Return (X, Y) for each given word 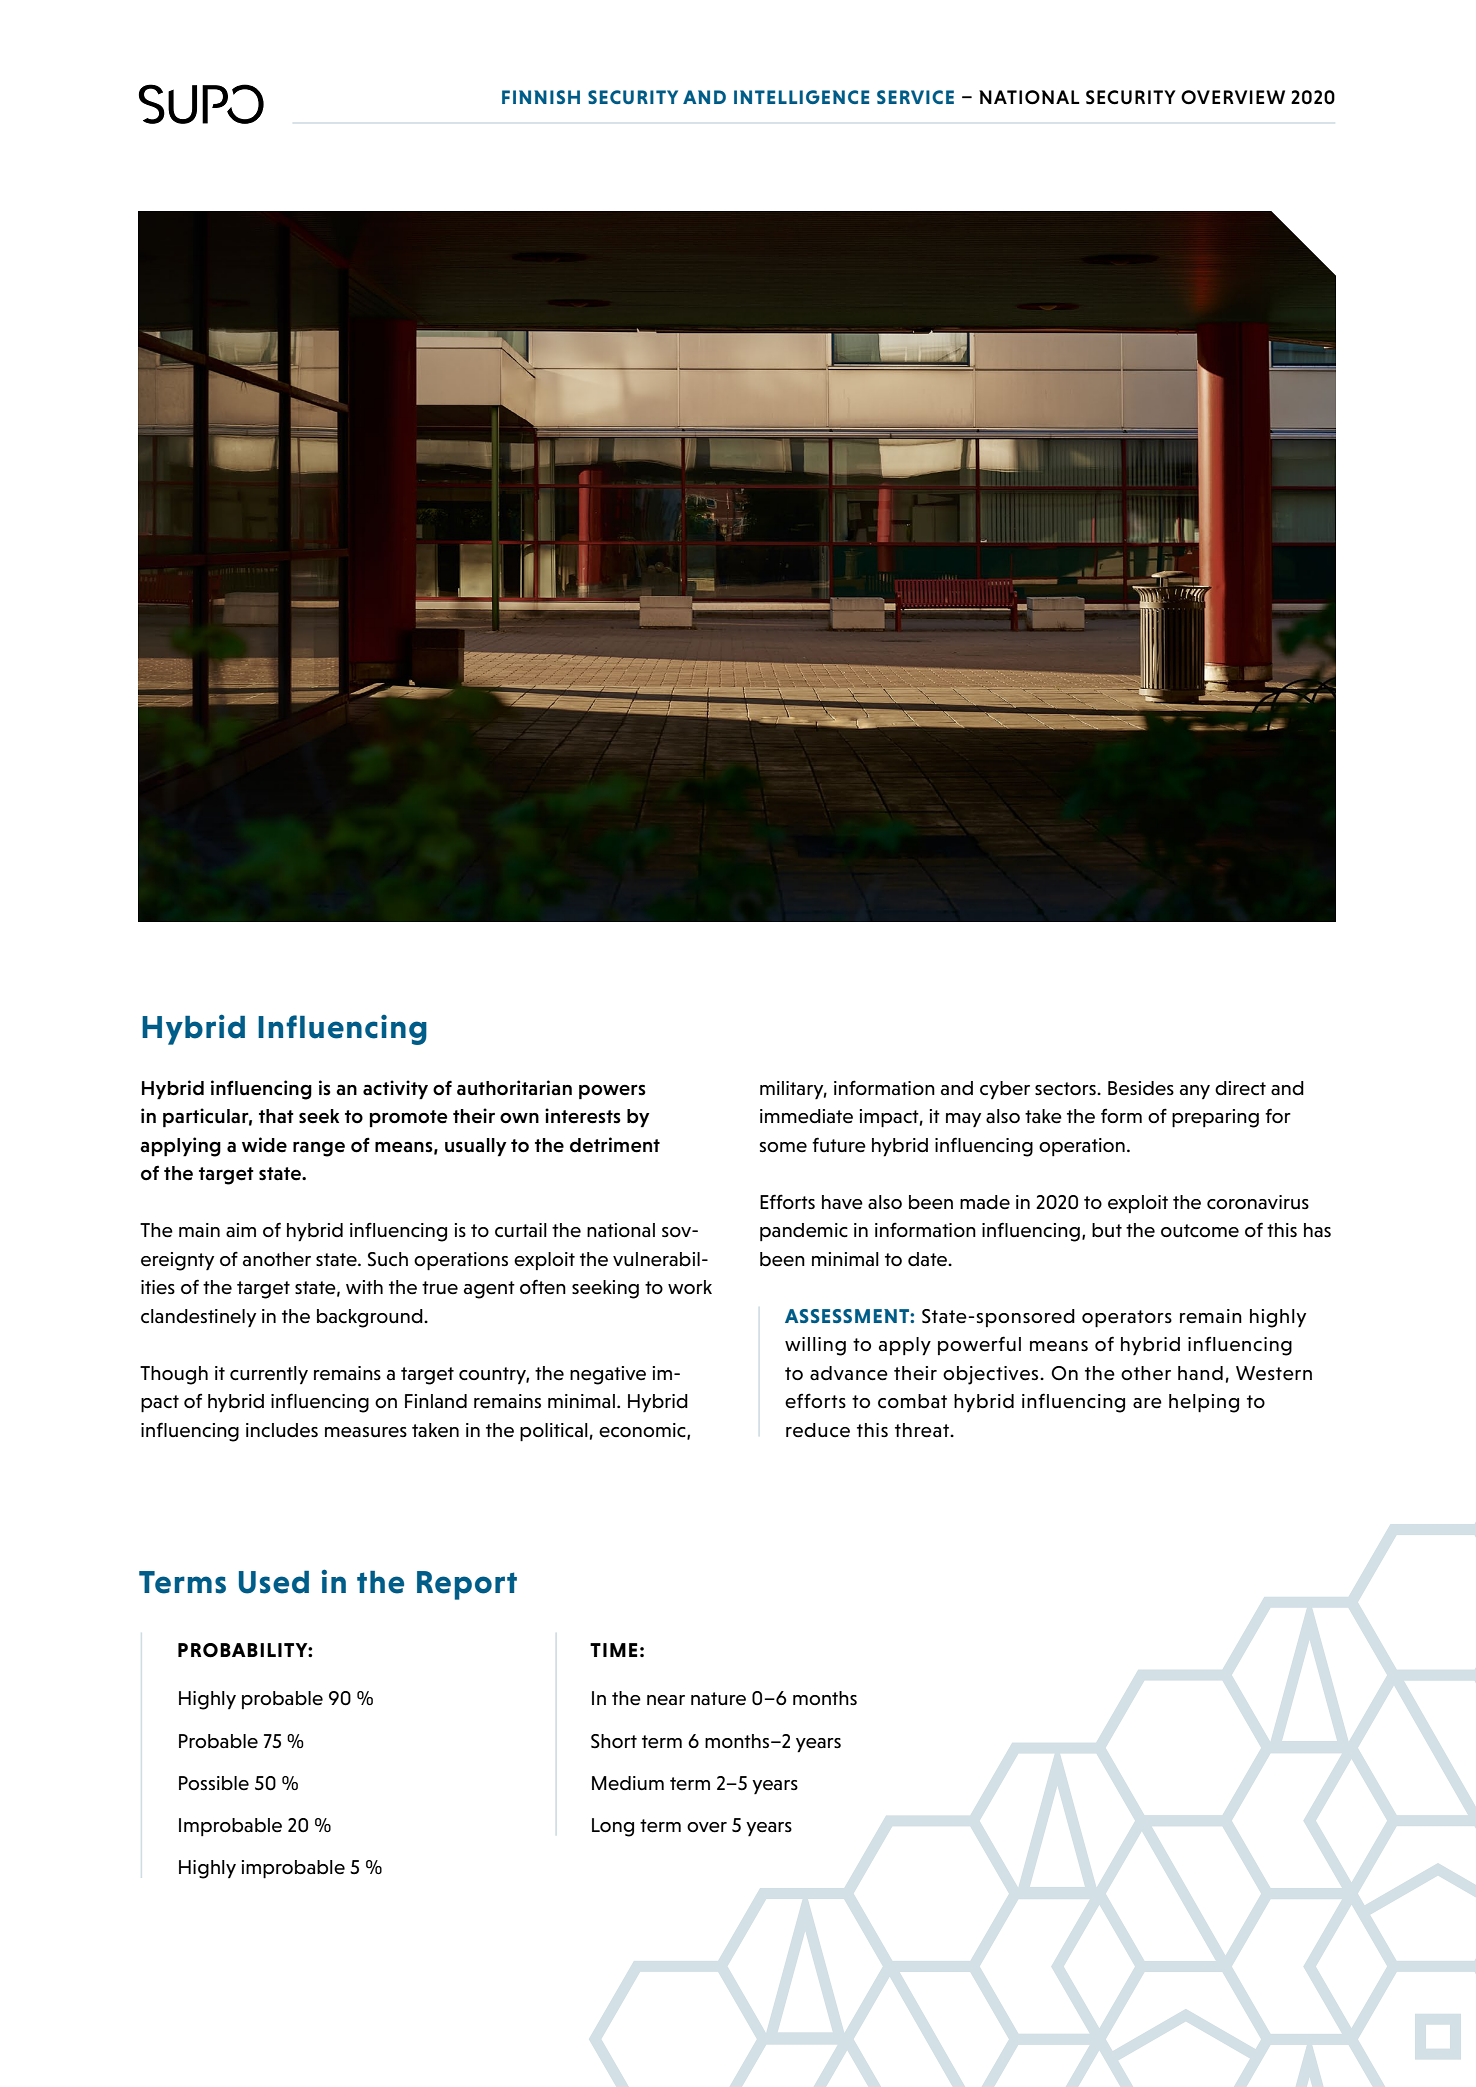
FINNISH (541, 97)
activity (395, 1090)
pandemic (804, 1232)
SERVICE (915, 97)
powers (612, 1092)
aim (241, 1230)
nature (718, 1699)
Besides (1141, 1088)
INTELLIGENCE (801, 97)
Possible (214, 1783)
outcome (1200, 1230)
